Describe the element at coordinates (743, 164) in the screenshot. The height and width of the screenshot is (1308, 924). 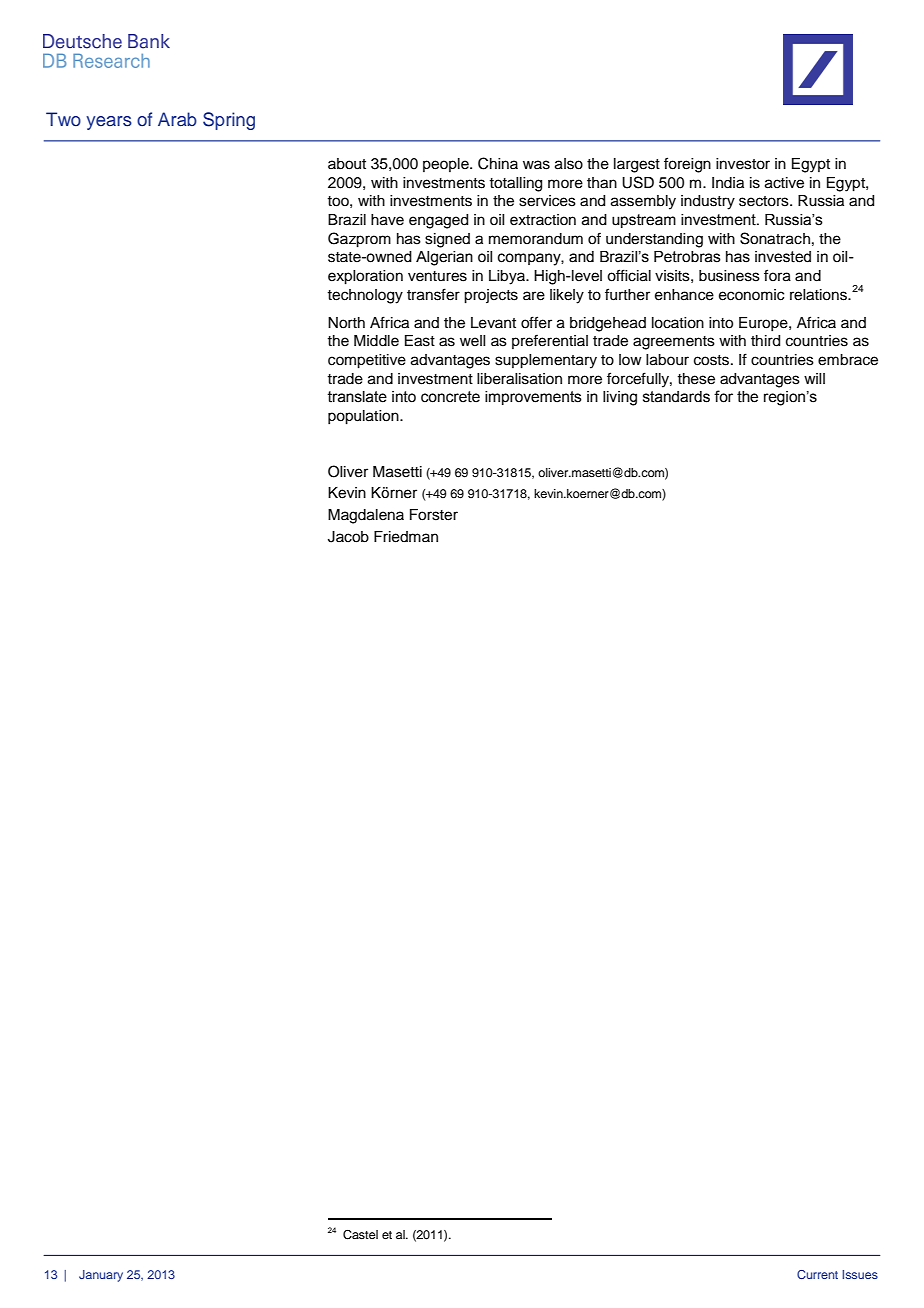
I see `investor` at that location.
